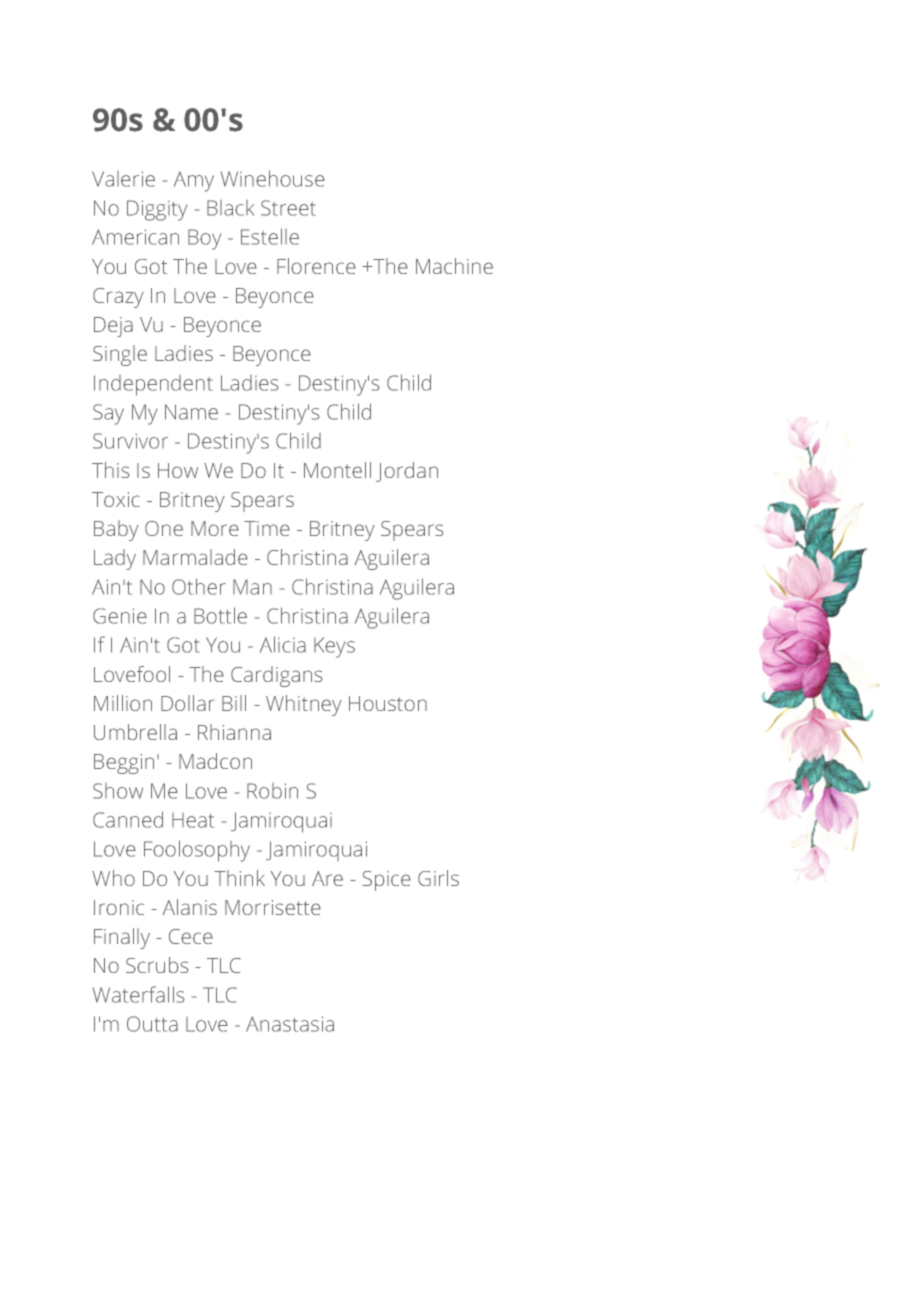 The height and width of the document is (1308, 924). What do you see at coordinates (153, 385) in the document?
I see `Independent` at bounding box center [153, 385].
